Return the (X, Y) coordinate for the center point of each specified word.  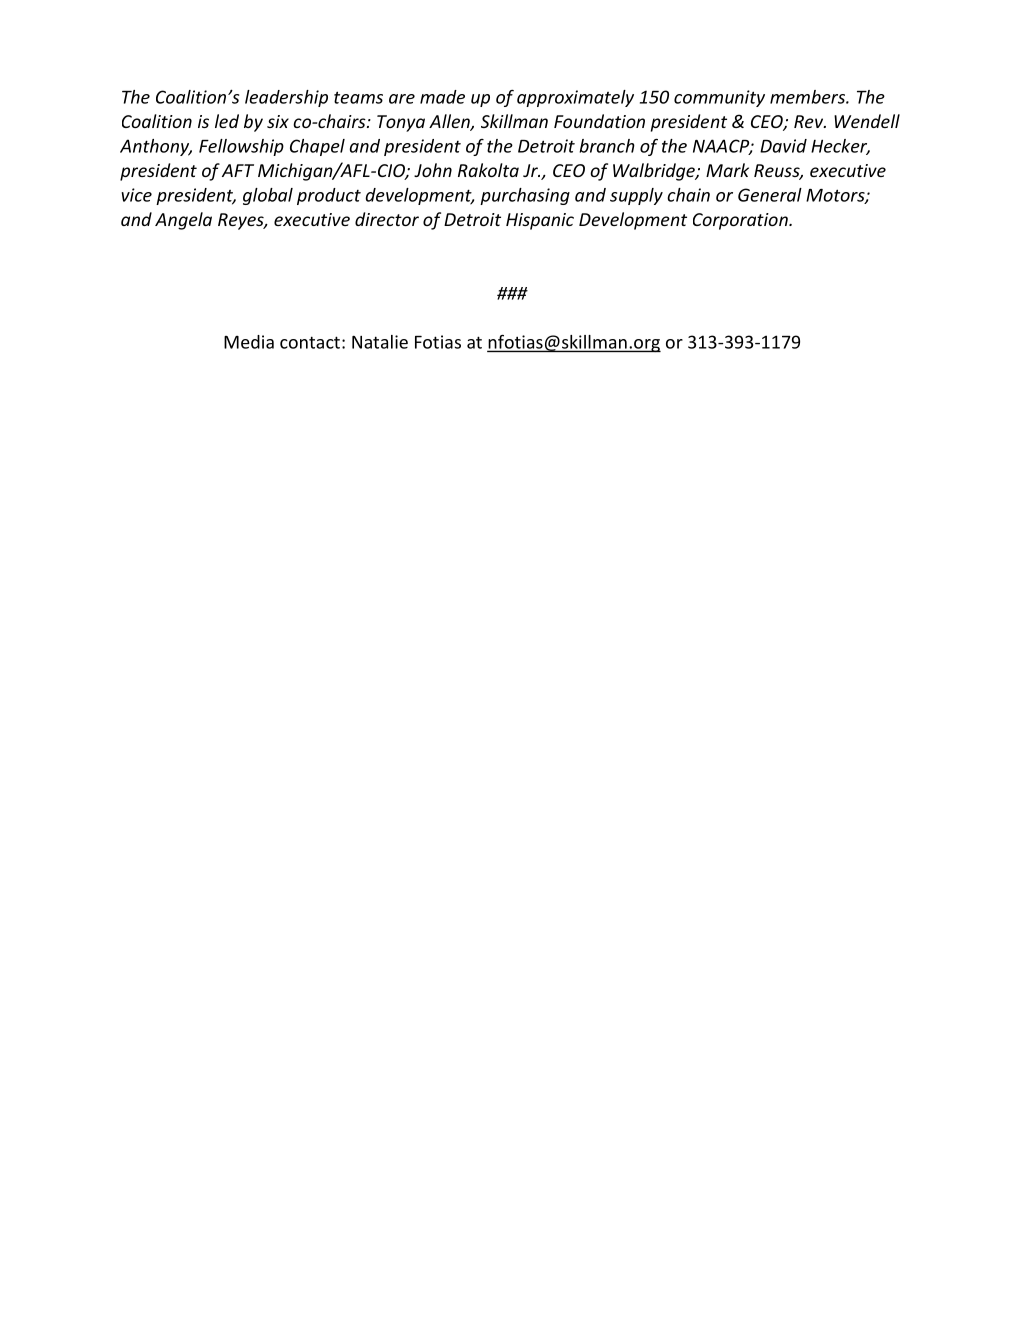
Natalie (380, 342)
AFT (238, 170)
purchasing (525, 196)
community (719, 98)
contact (310, 342)
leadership (286, 98)
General (770, 195)
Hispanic (540, 221)
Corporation (741, 221)
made (442, 97)
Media (249, 342)
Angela (183, 221)
